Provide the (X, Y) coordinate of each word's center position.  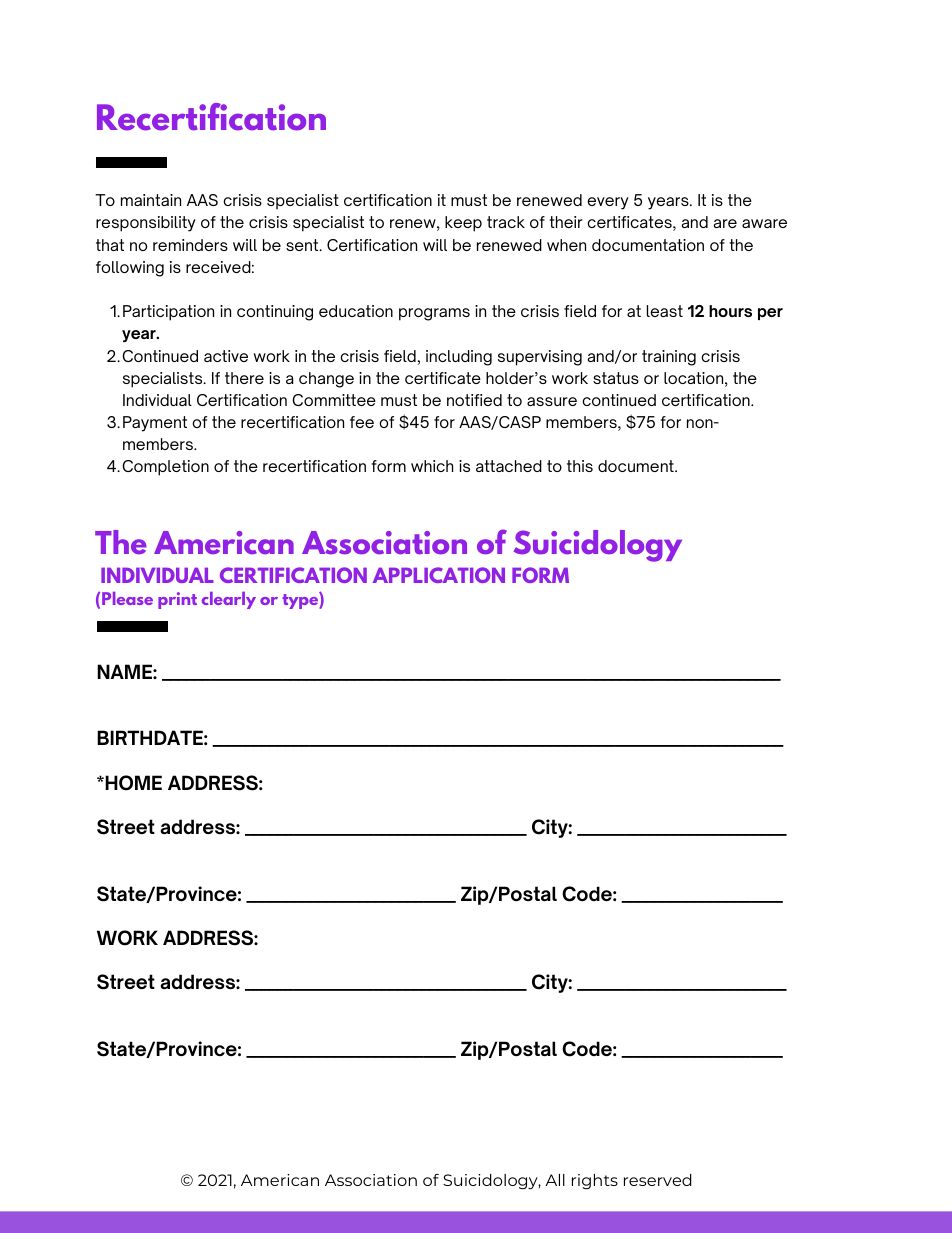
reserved (658, 1180)
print (177, 600)
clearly (229, 600)
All (555, 1180)
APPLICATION (439, 575)
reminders (190, 245)
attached (509, 466)
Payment (155, 424)
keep (463, 224)
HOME (132, 783)
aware (764, 223)
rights (595, 1182)
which (432, 466)
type (301, 600)
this (580, 466)
